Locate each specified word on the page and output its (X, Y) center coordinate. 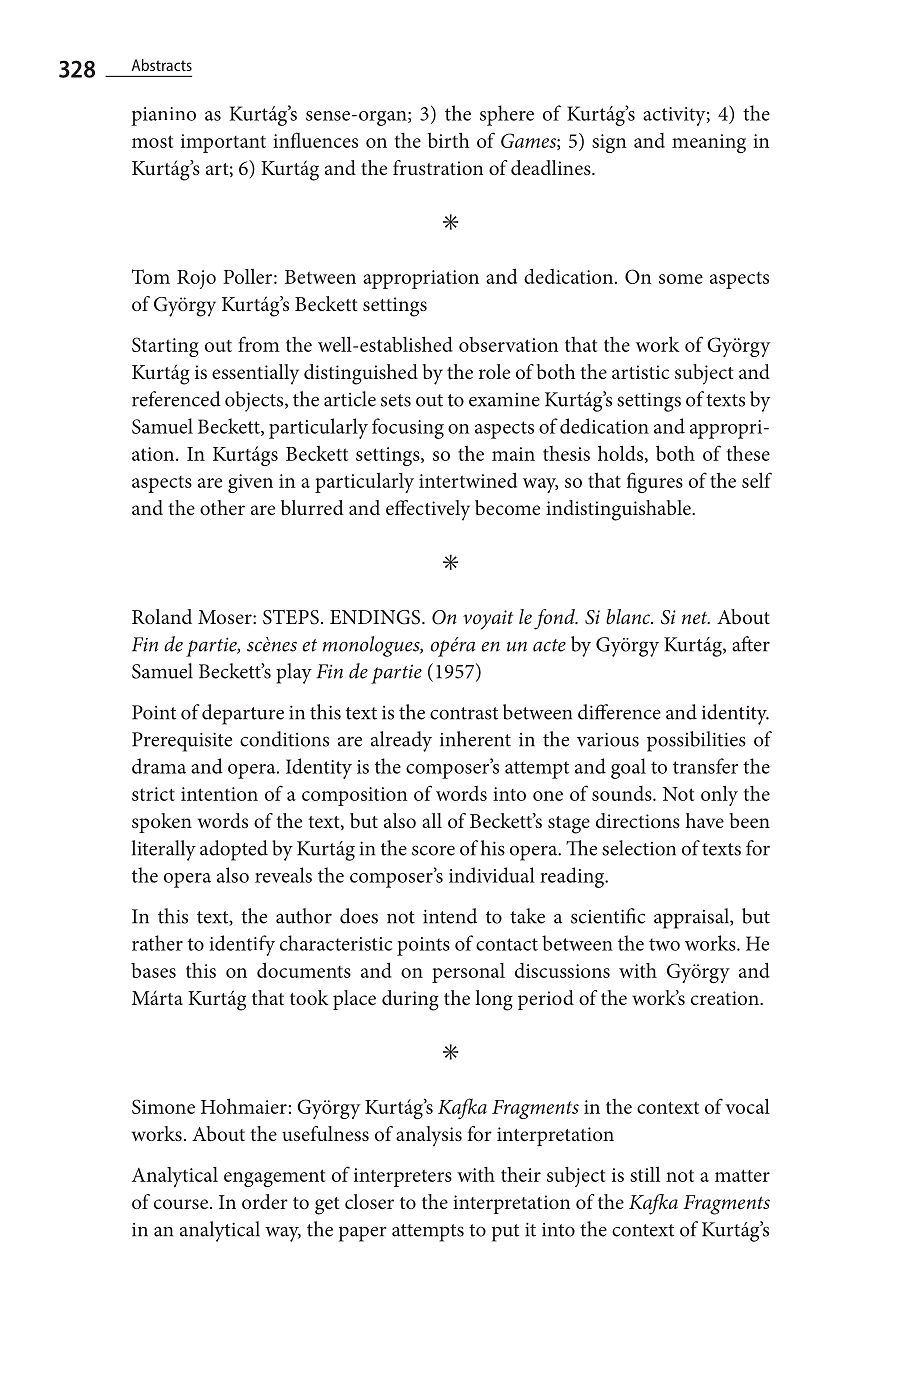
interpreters (403, 1177)
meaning (709, 143)
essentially (255, 374)
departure (243, 714)
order (265, 1201)
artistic (640, 372)
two (664, 944)
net (696, 617)
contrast (464, 713)
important (223, 143)
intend (450, 916)
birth (449, 140)
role (494, 371)
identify (242, 945)
